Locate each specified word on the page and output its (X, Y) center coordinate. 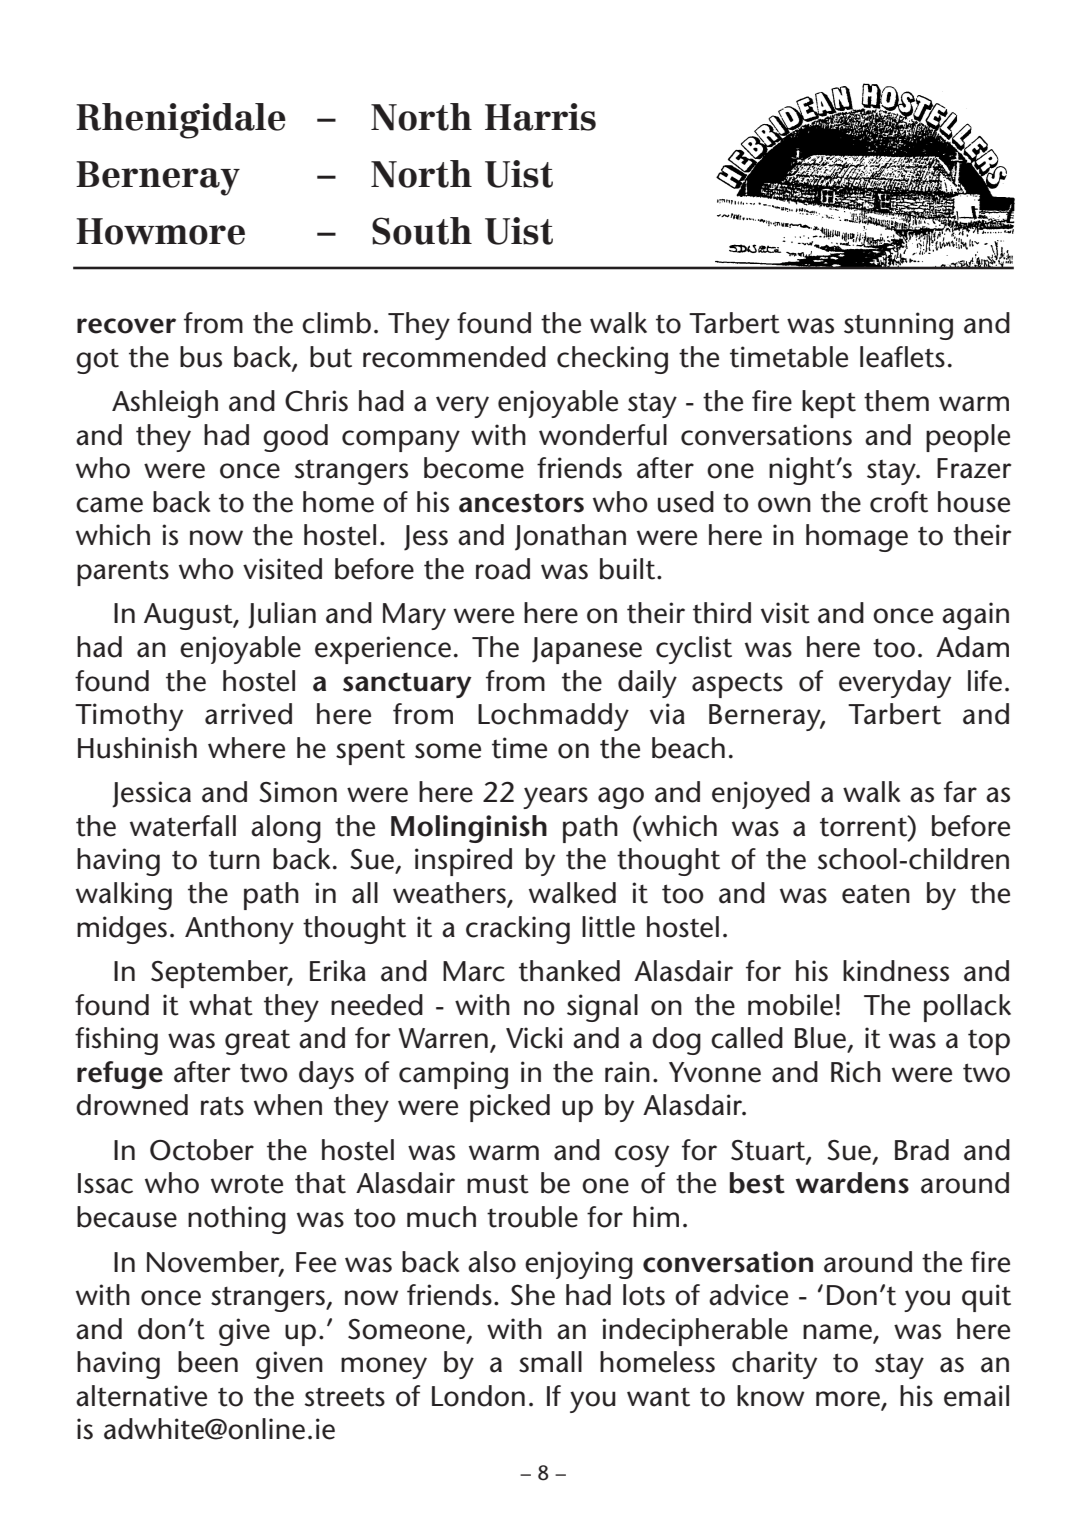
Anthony (239, 930)
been (208, 1362)
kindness (896, 971)
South (422, 231)
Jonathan (570, 537)
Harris (540, 117)
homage (857, 538)
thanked (569, 971)
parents (123, 573)
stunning (898, 326)
